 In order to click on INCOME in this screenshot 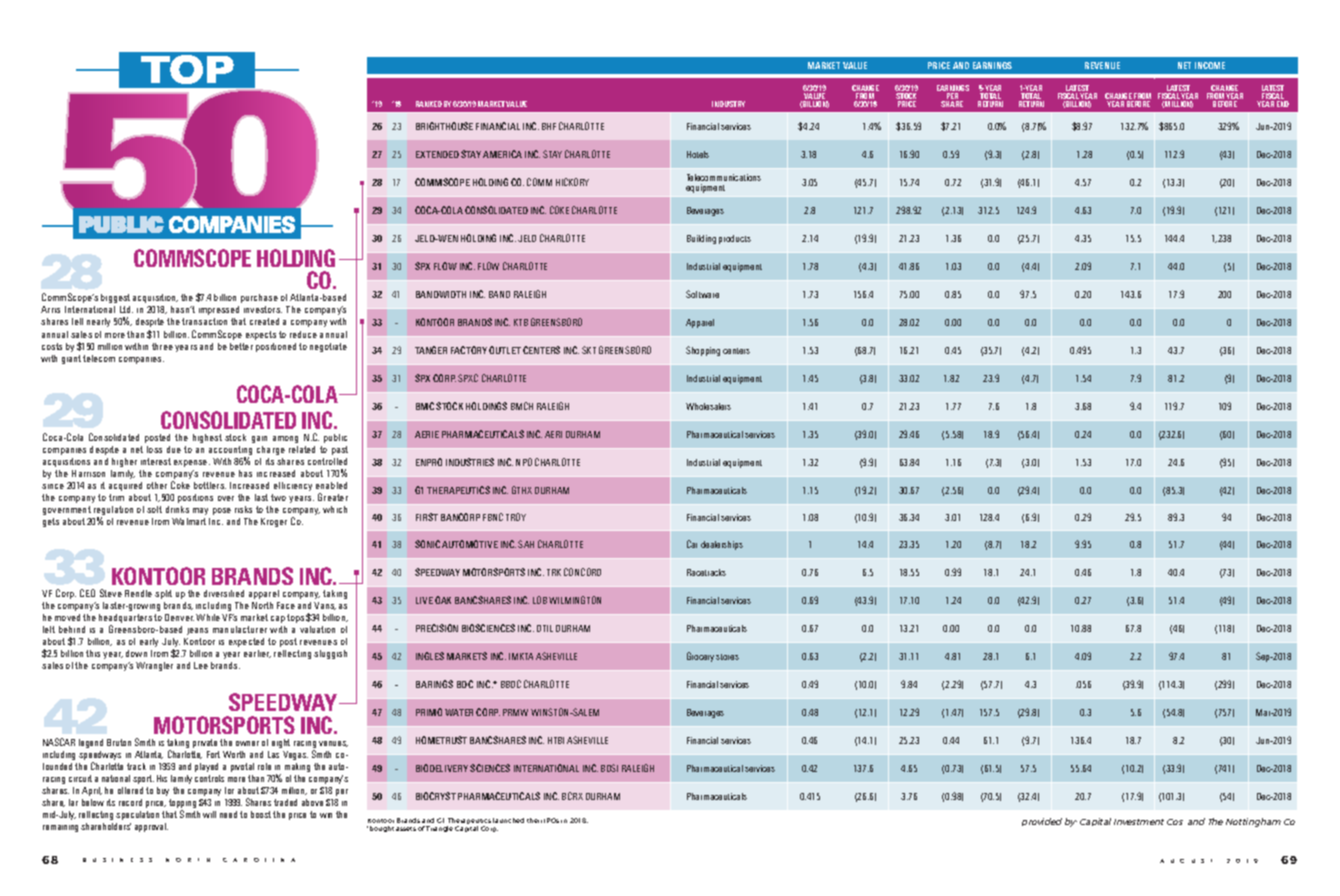, I will do `click(1210, 65)`.
